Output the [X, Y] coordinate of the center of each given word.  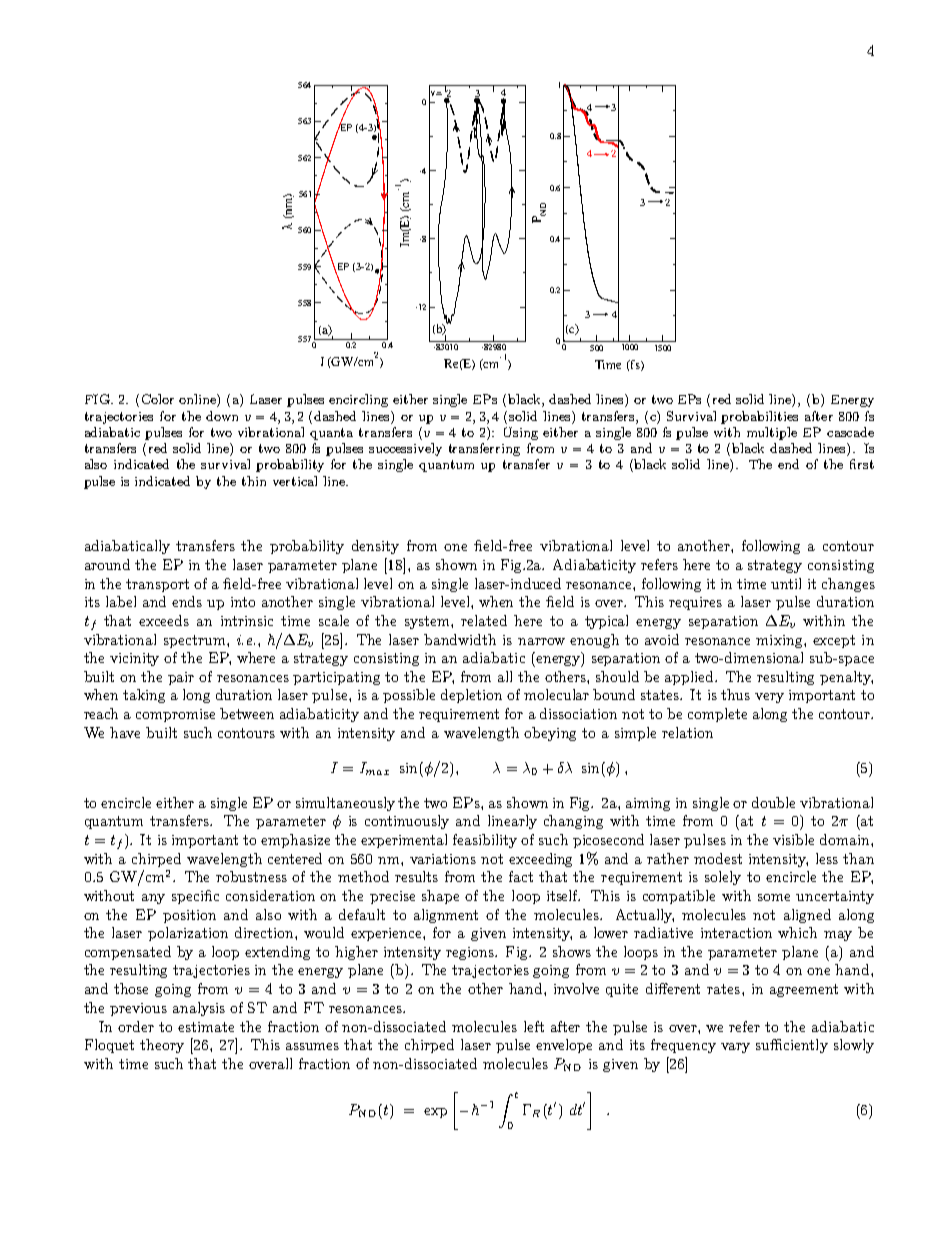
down [222, 416]
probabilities [759, 417]
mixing [780, 641]
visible [793, 839]
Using [521, 433]
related [484, 620]
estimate [206, 1027]
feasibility [485, 841]
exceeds [164, 620]
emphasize [295, 841]
